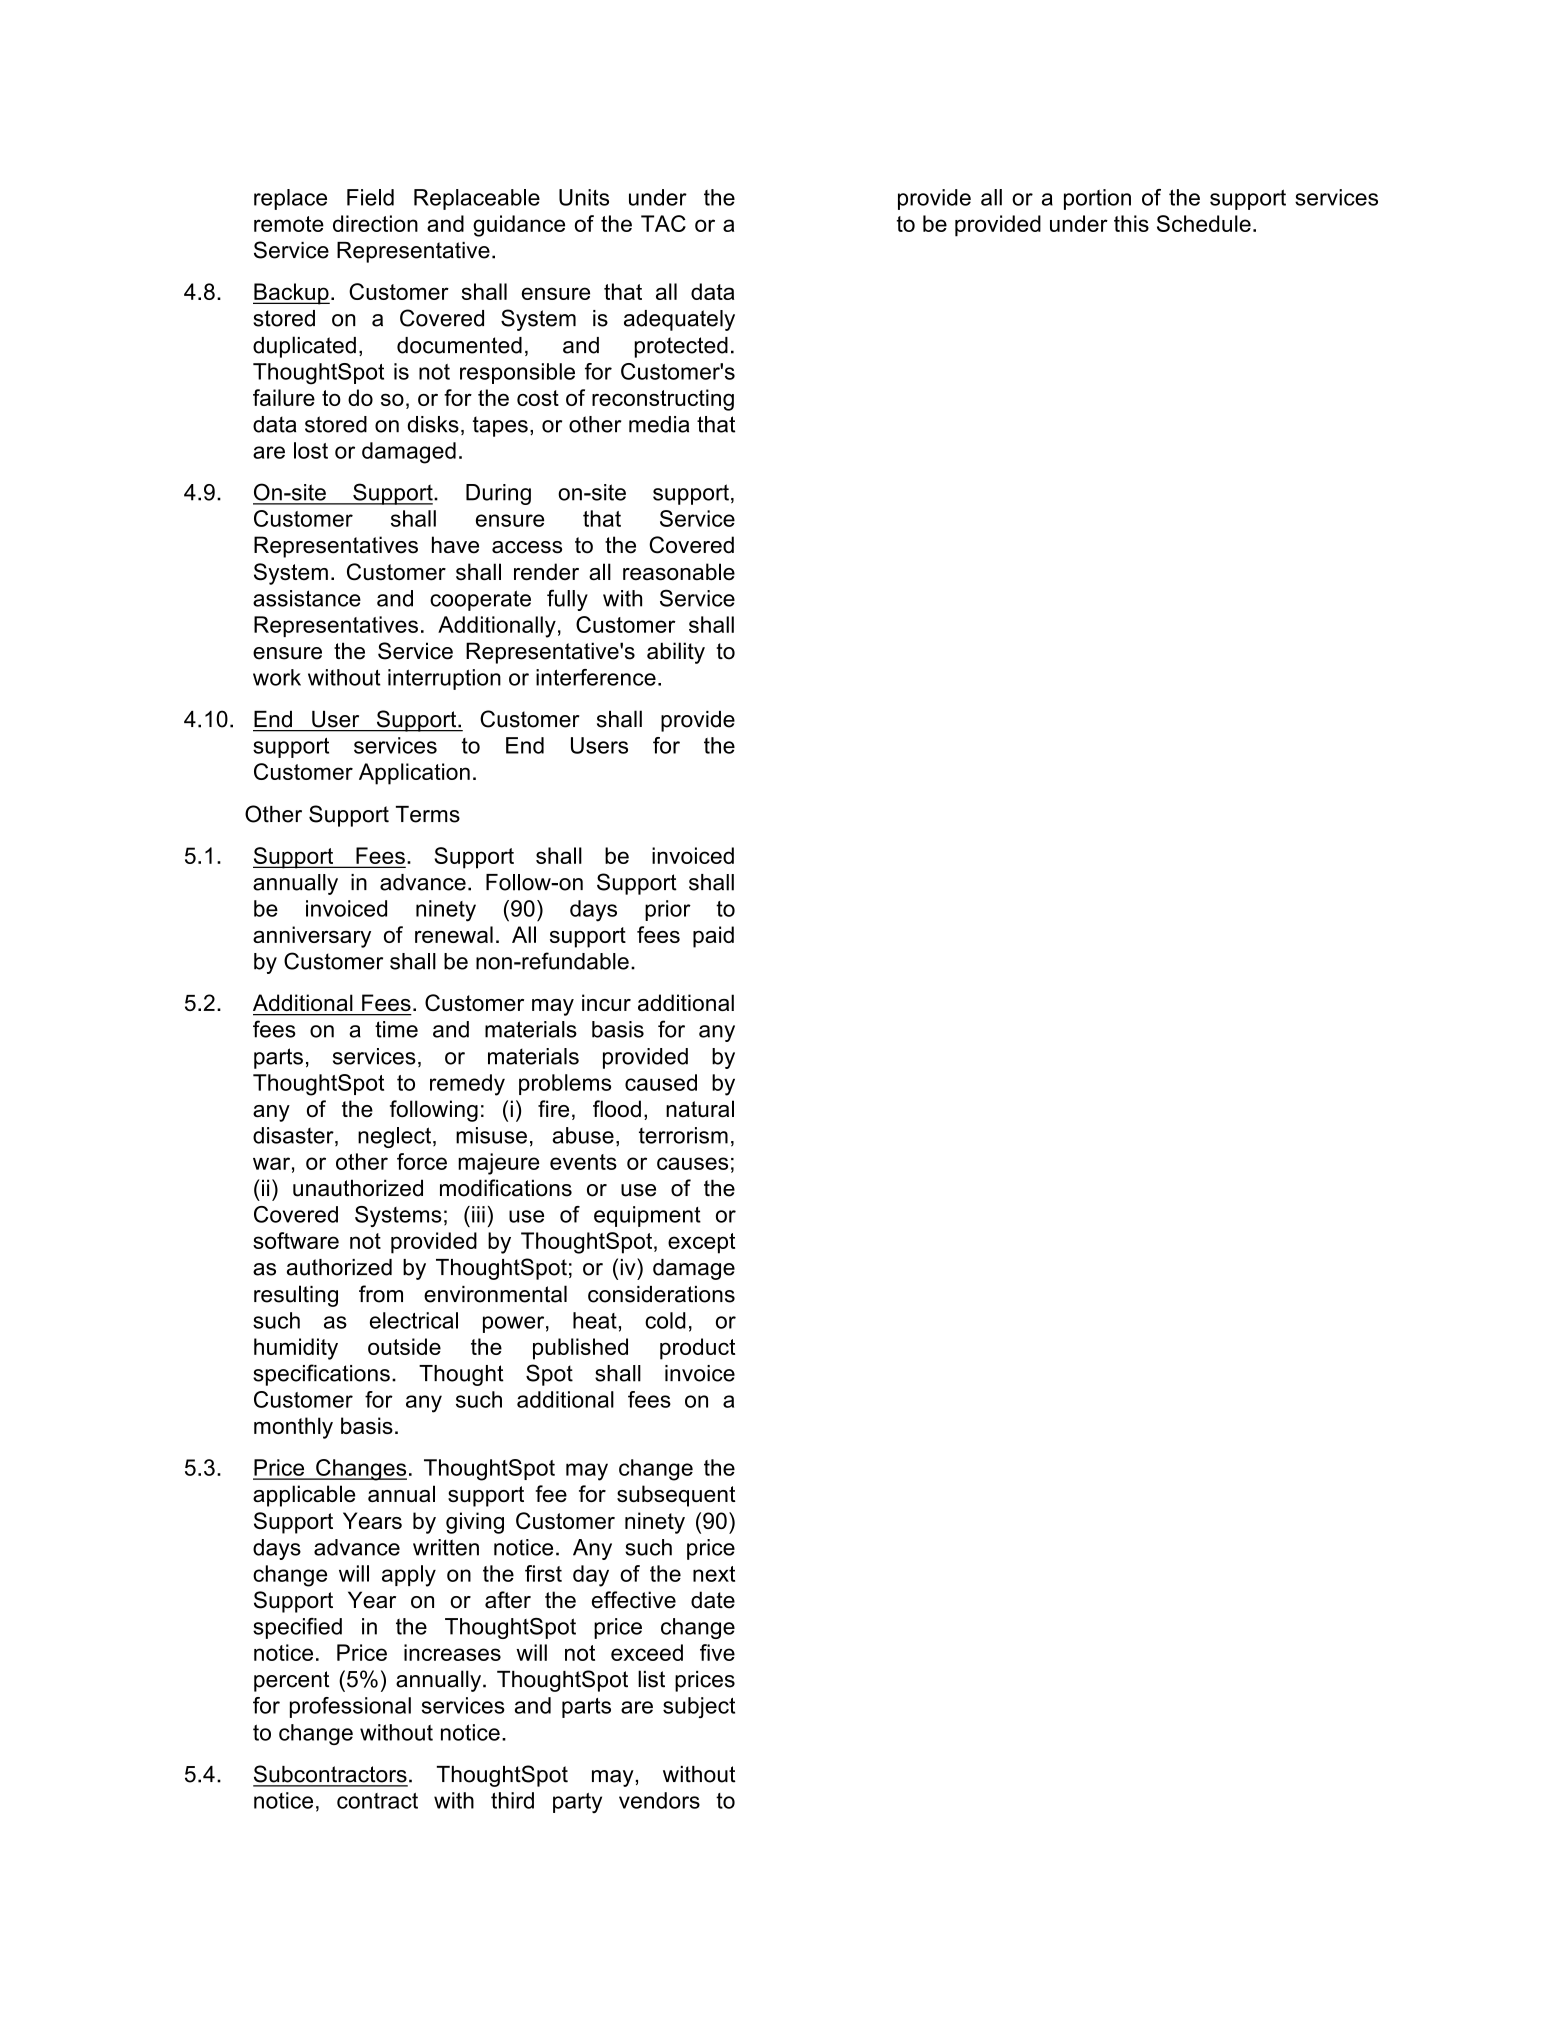 The width and height of the screenshot is (1563, 2023). What do you see at coordinates (676, 653) in the screenshot?
I see `ability` at bounding box center [676, 653].
